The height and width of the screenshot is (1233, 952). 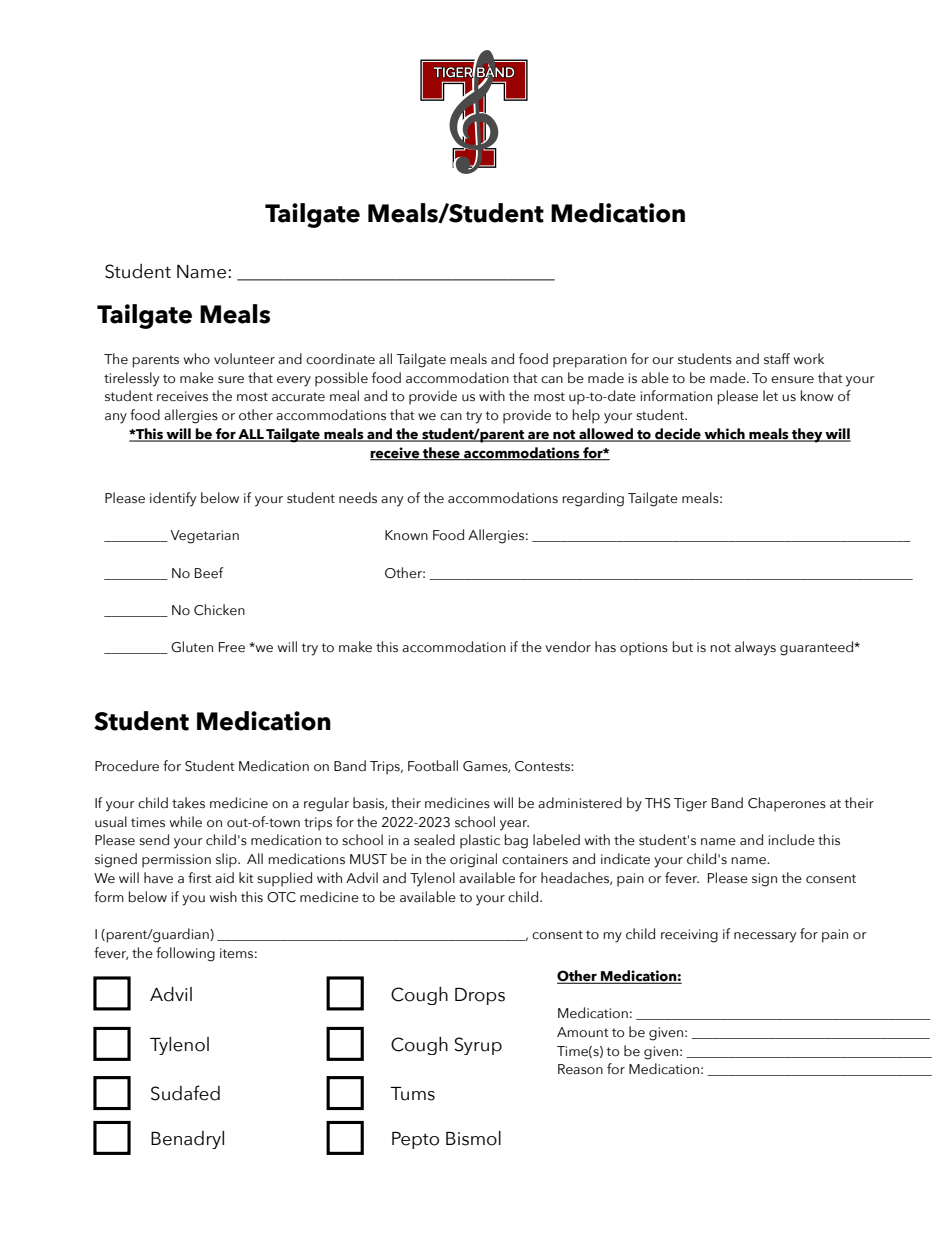 I want to click on who, so click(x=197, y=358).
